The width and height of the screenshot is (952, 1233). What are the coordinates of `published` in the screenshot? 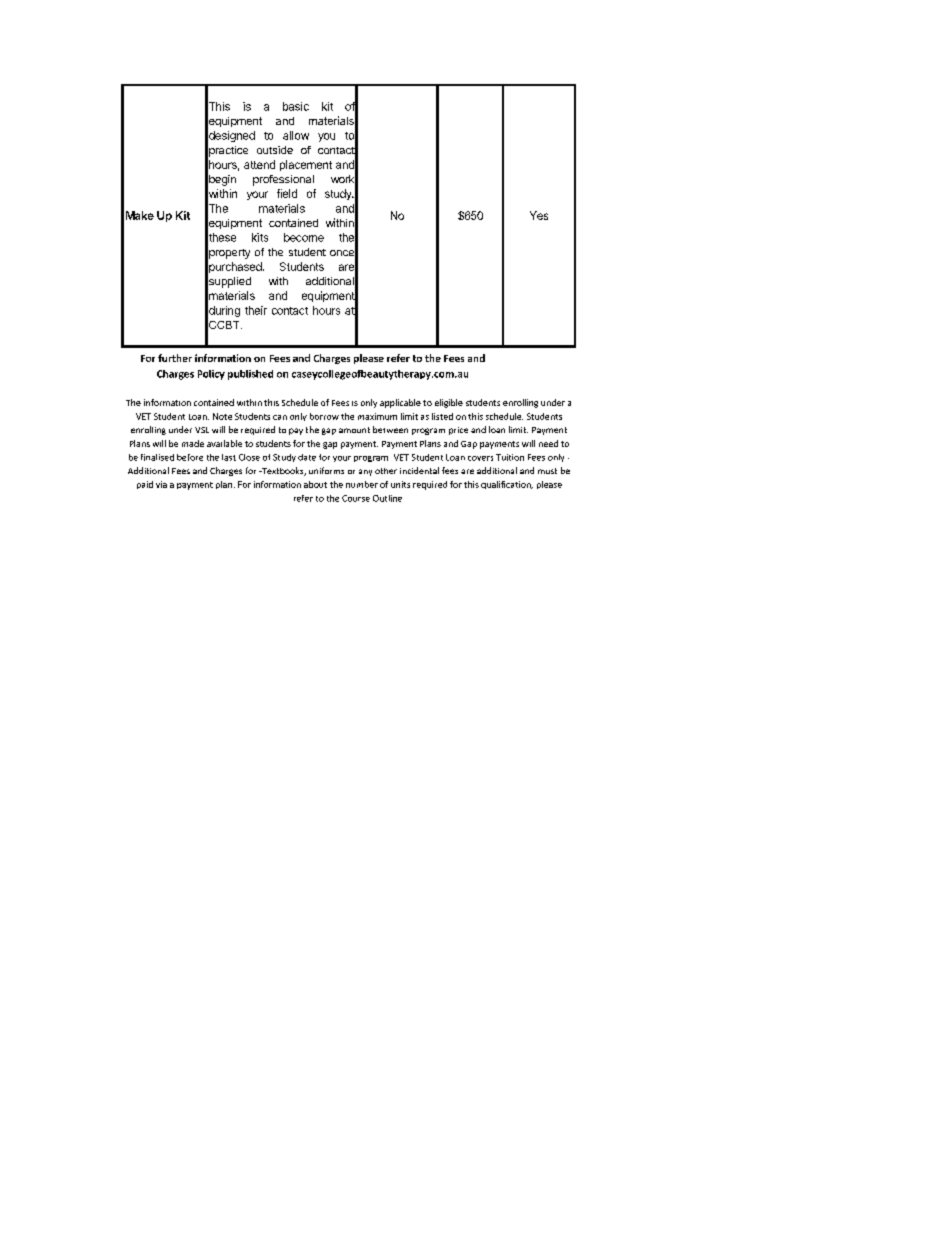 It's located at (250, 375).
